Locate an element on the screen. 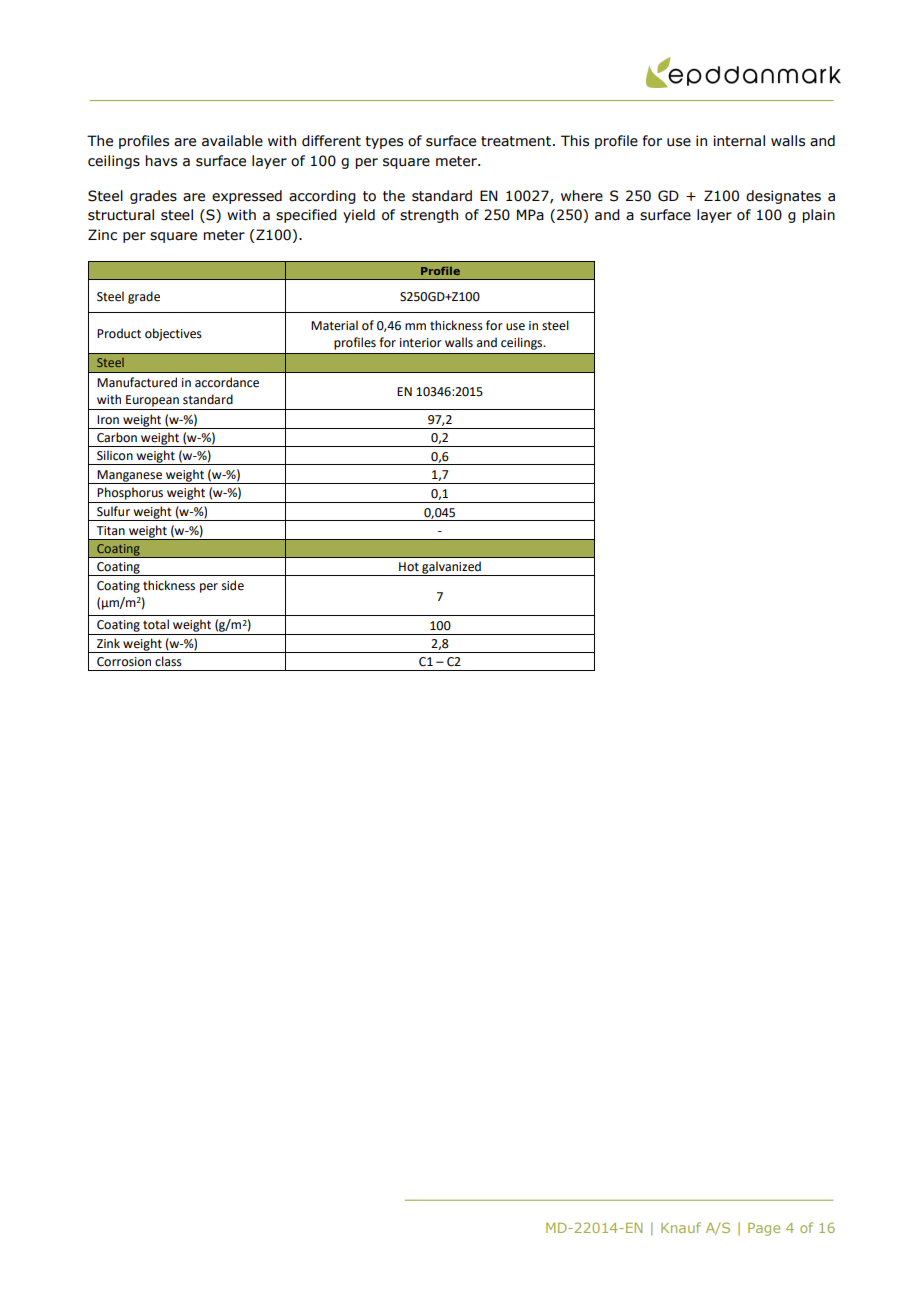  total is located at coordinates (156, 624).
